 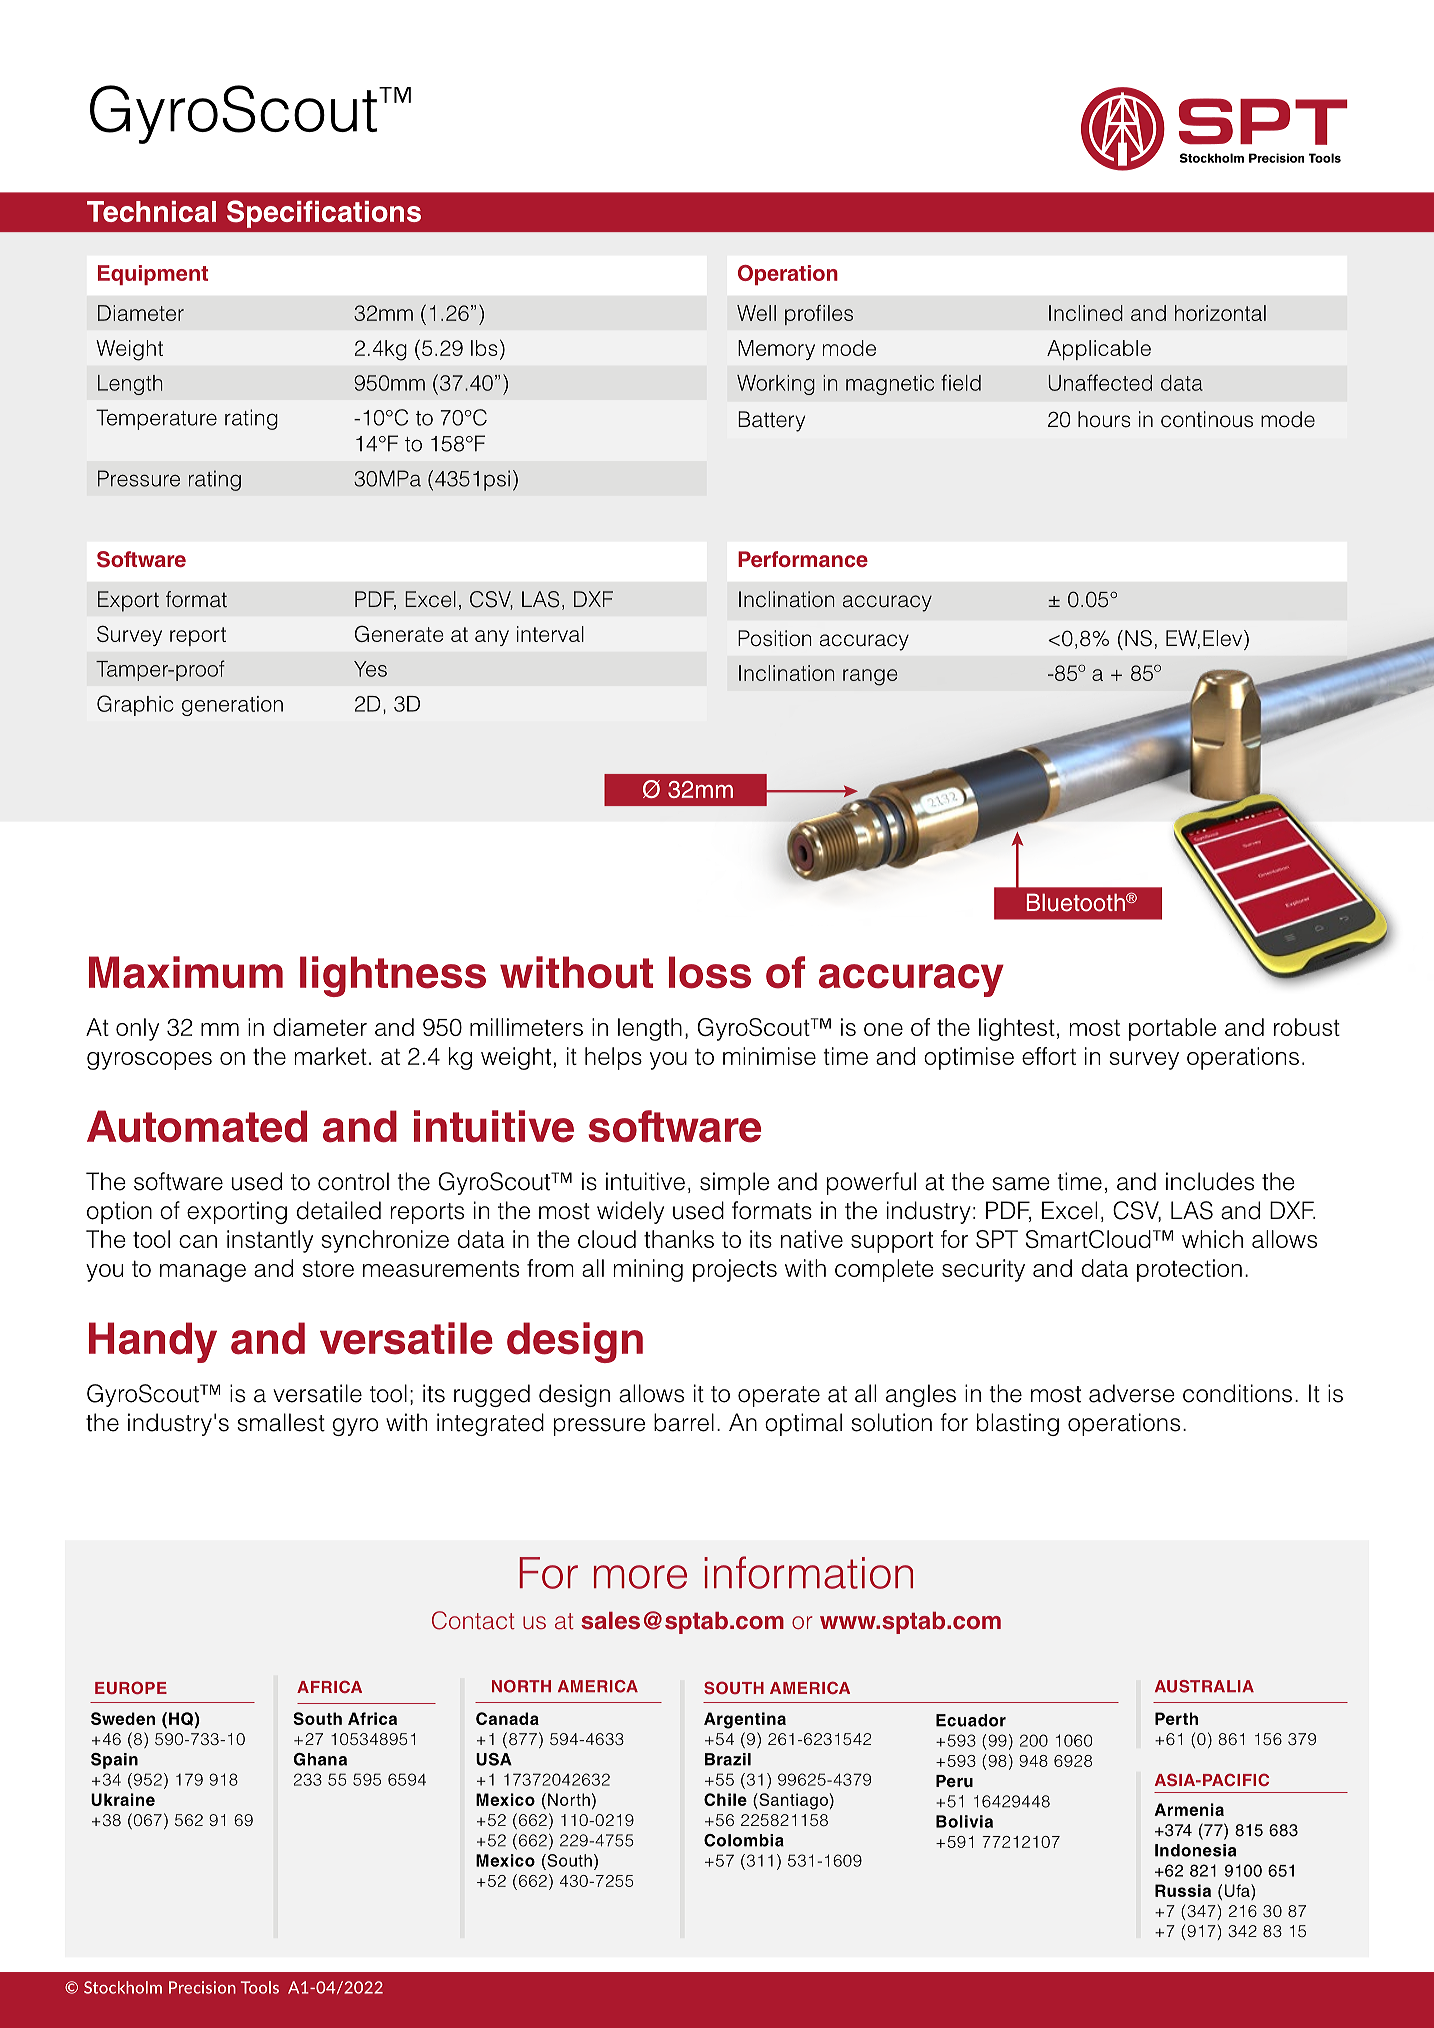 What do you see at coordinates (1172, 1029) in the page?
I see `portable` at bounding box center [1172, 1029].
